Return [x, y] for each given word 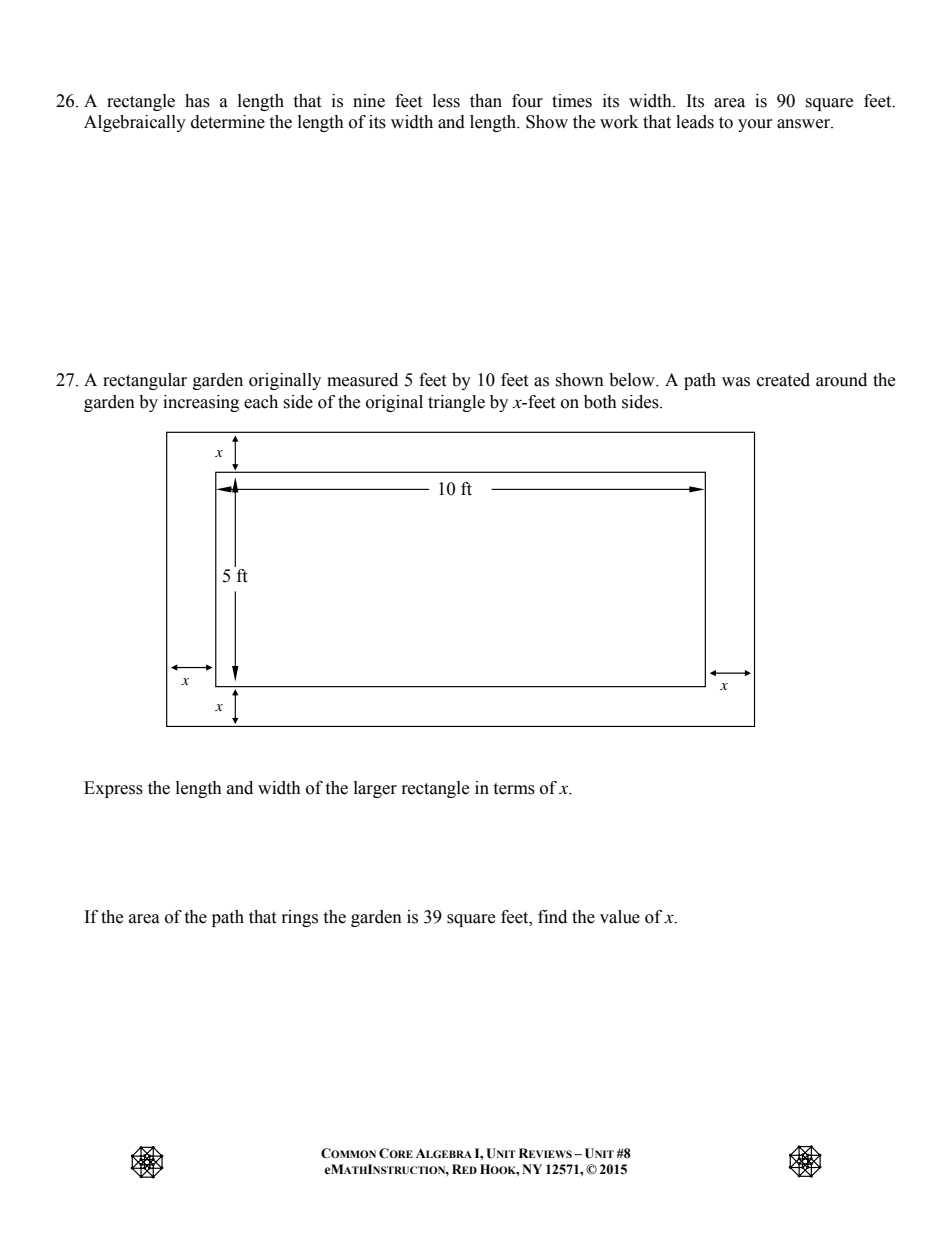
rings [300, 918]
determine [228, 122]
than [486, 101]
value [620, 917]
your [755, 125]
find [552, 917]
